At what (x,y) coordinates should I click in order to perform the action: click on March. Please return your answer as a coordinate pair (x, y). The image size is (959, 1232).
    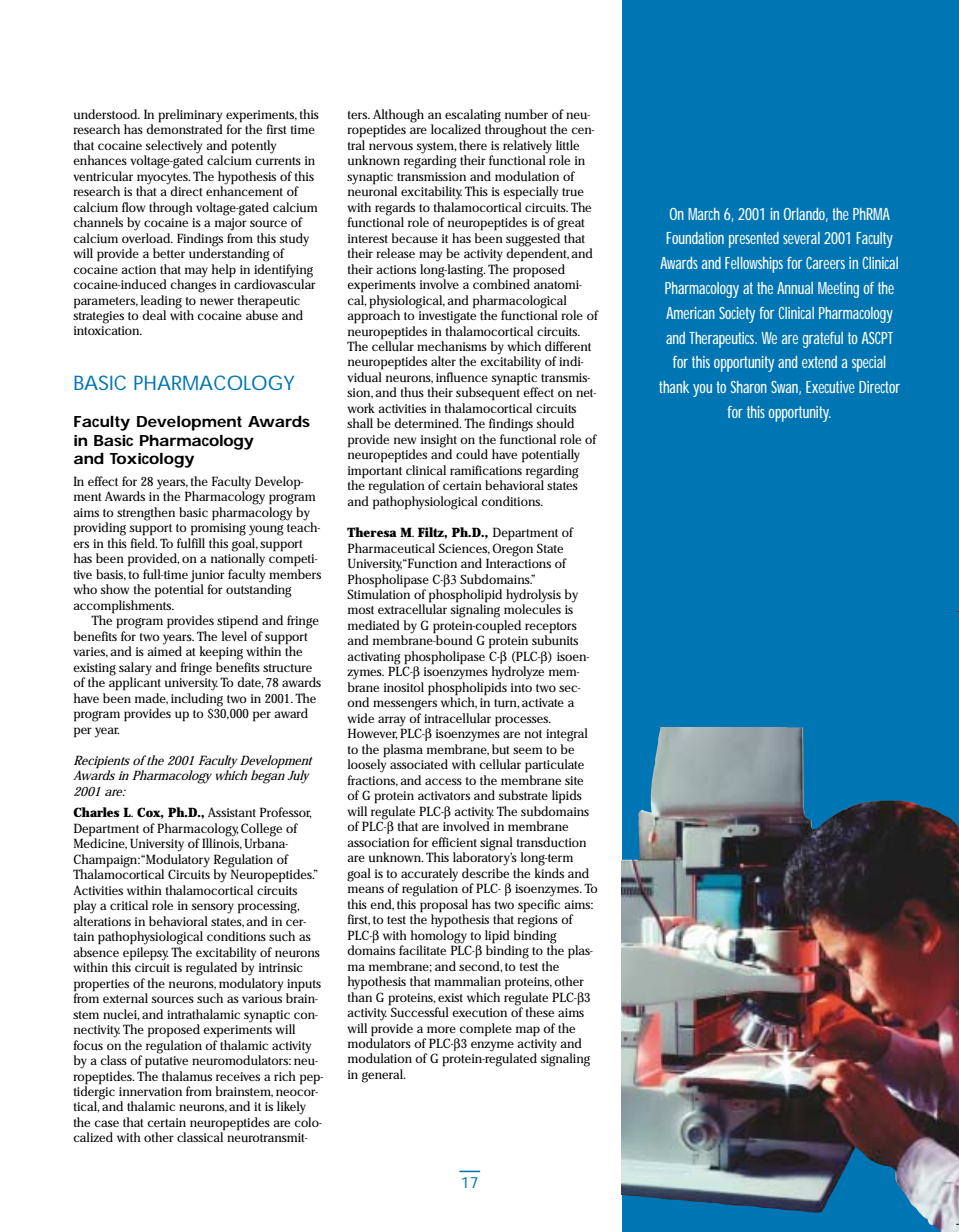
    Looking at the image, I should click on (704, 214).
